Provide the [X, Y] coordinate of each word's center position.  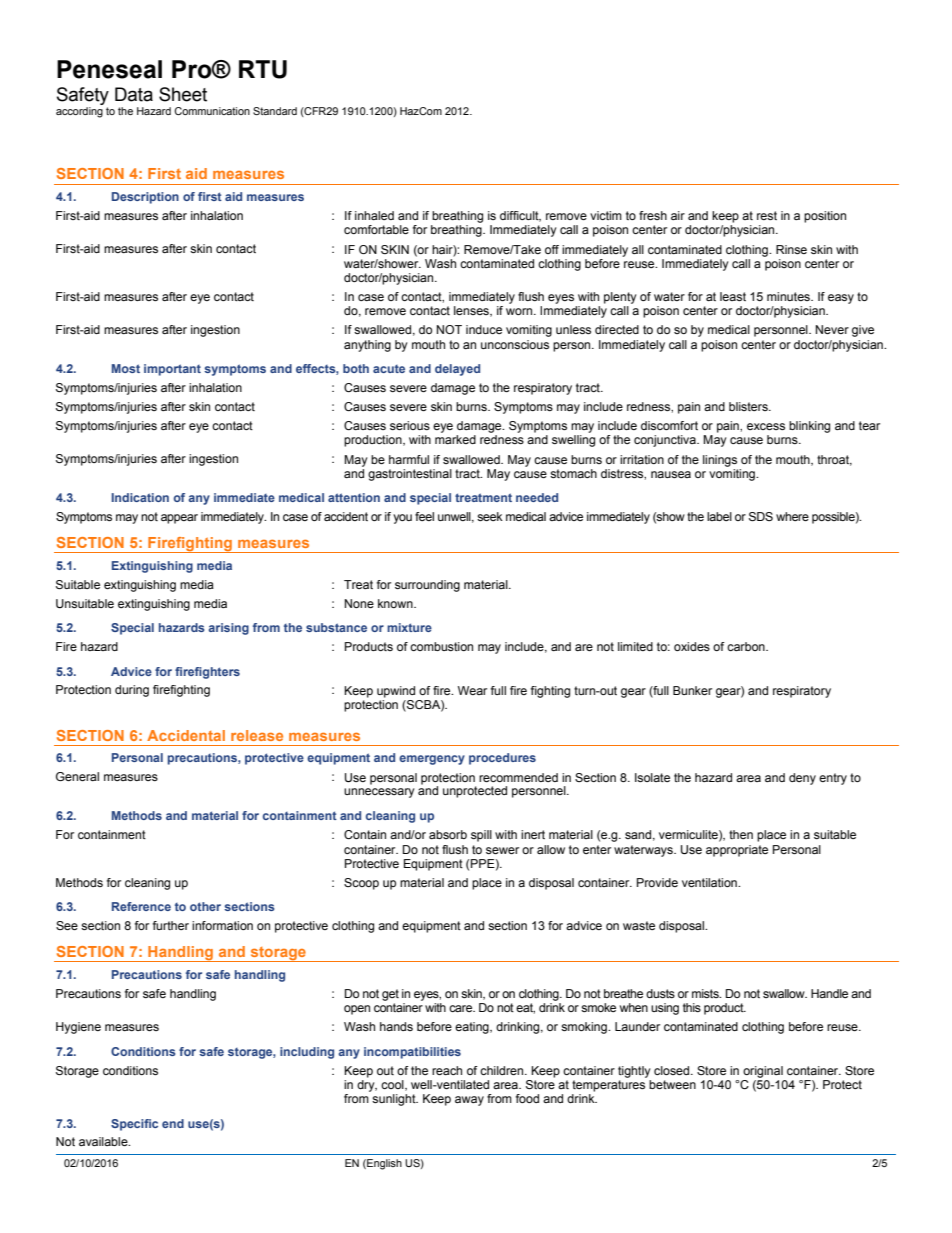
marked [455, 439]
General [77, 776]
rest [767, 215]
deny [802, 779]
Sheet [183, 94]
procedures [502, 759]
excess [766, 426]
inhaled [374, 215]
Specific [134, 1125]
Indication [140, 497]
